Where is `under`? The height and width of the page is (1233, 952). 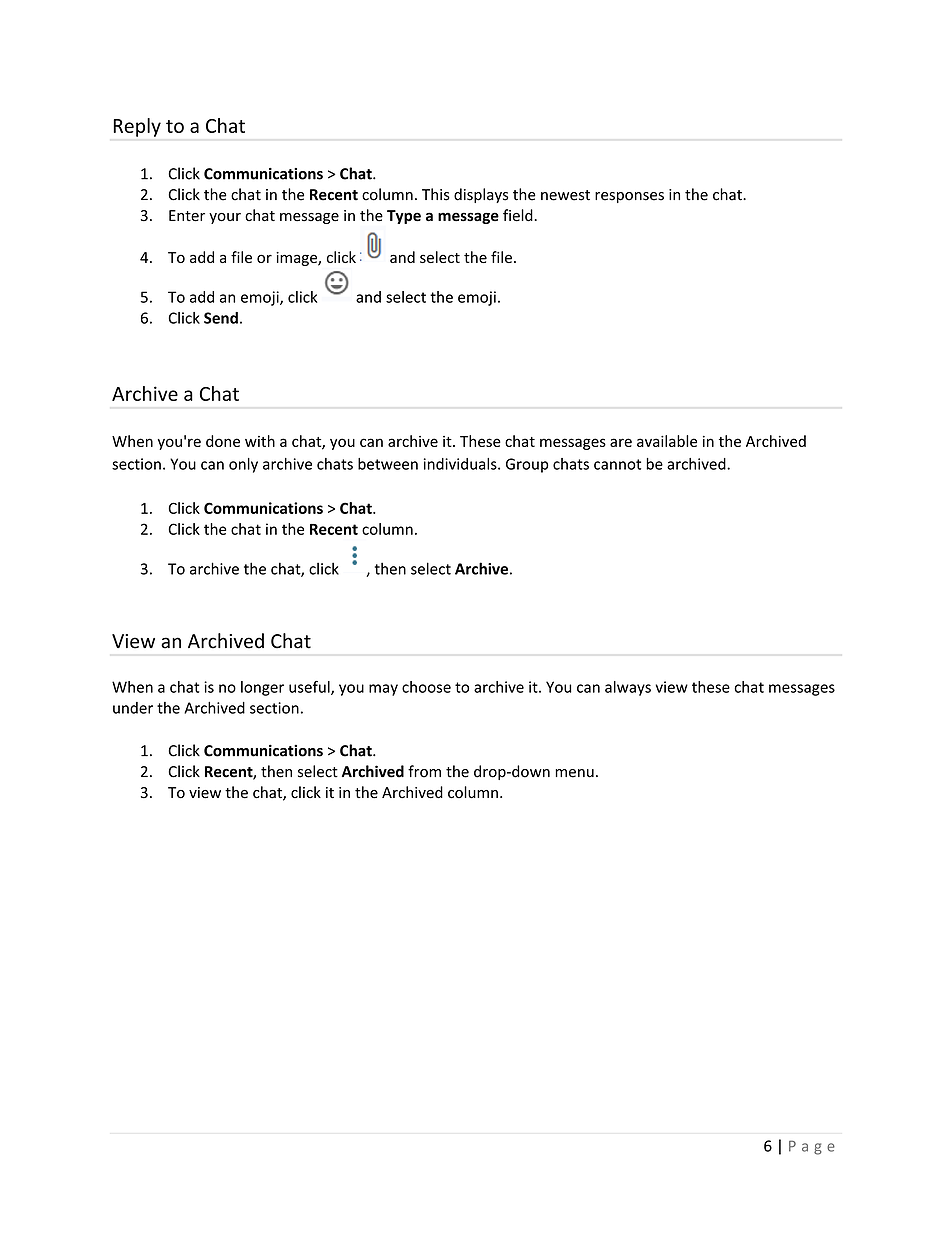
under is located at coordinates (133, 708).
